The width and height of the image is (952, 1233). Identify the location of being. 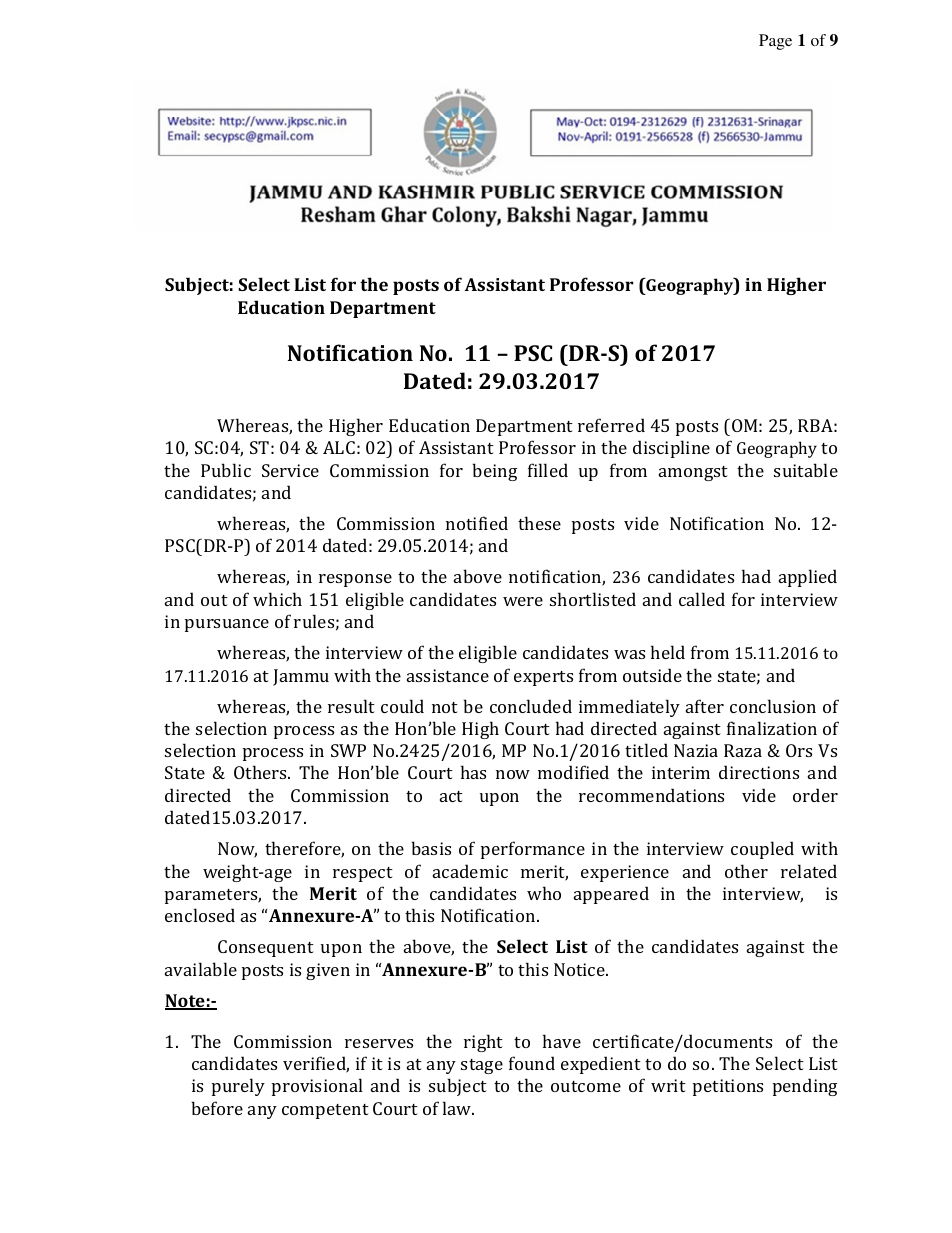
(494, 472).
